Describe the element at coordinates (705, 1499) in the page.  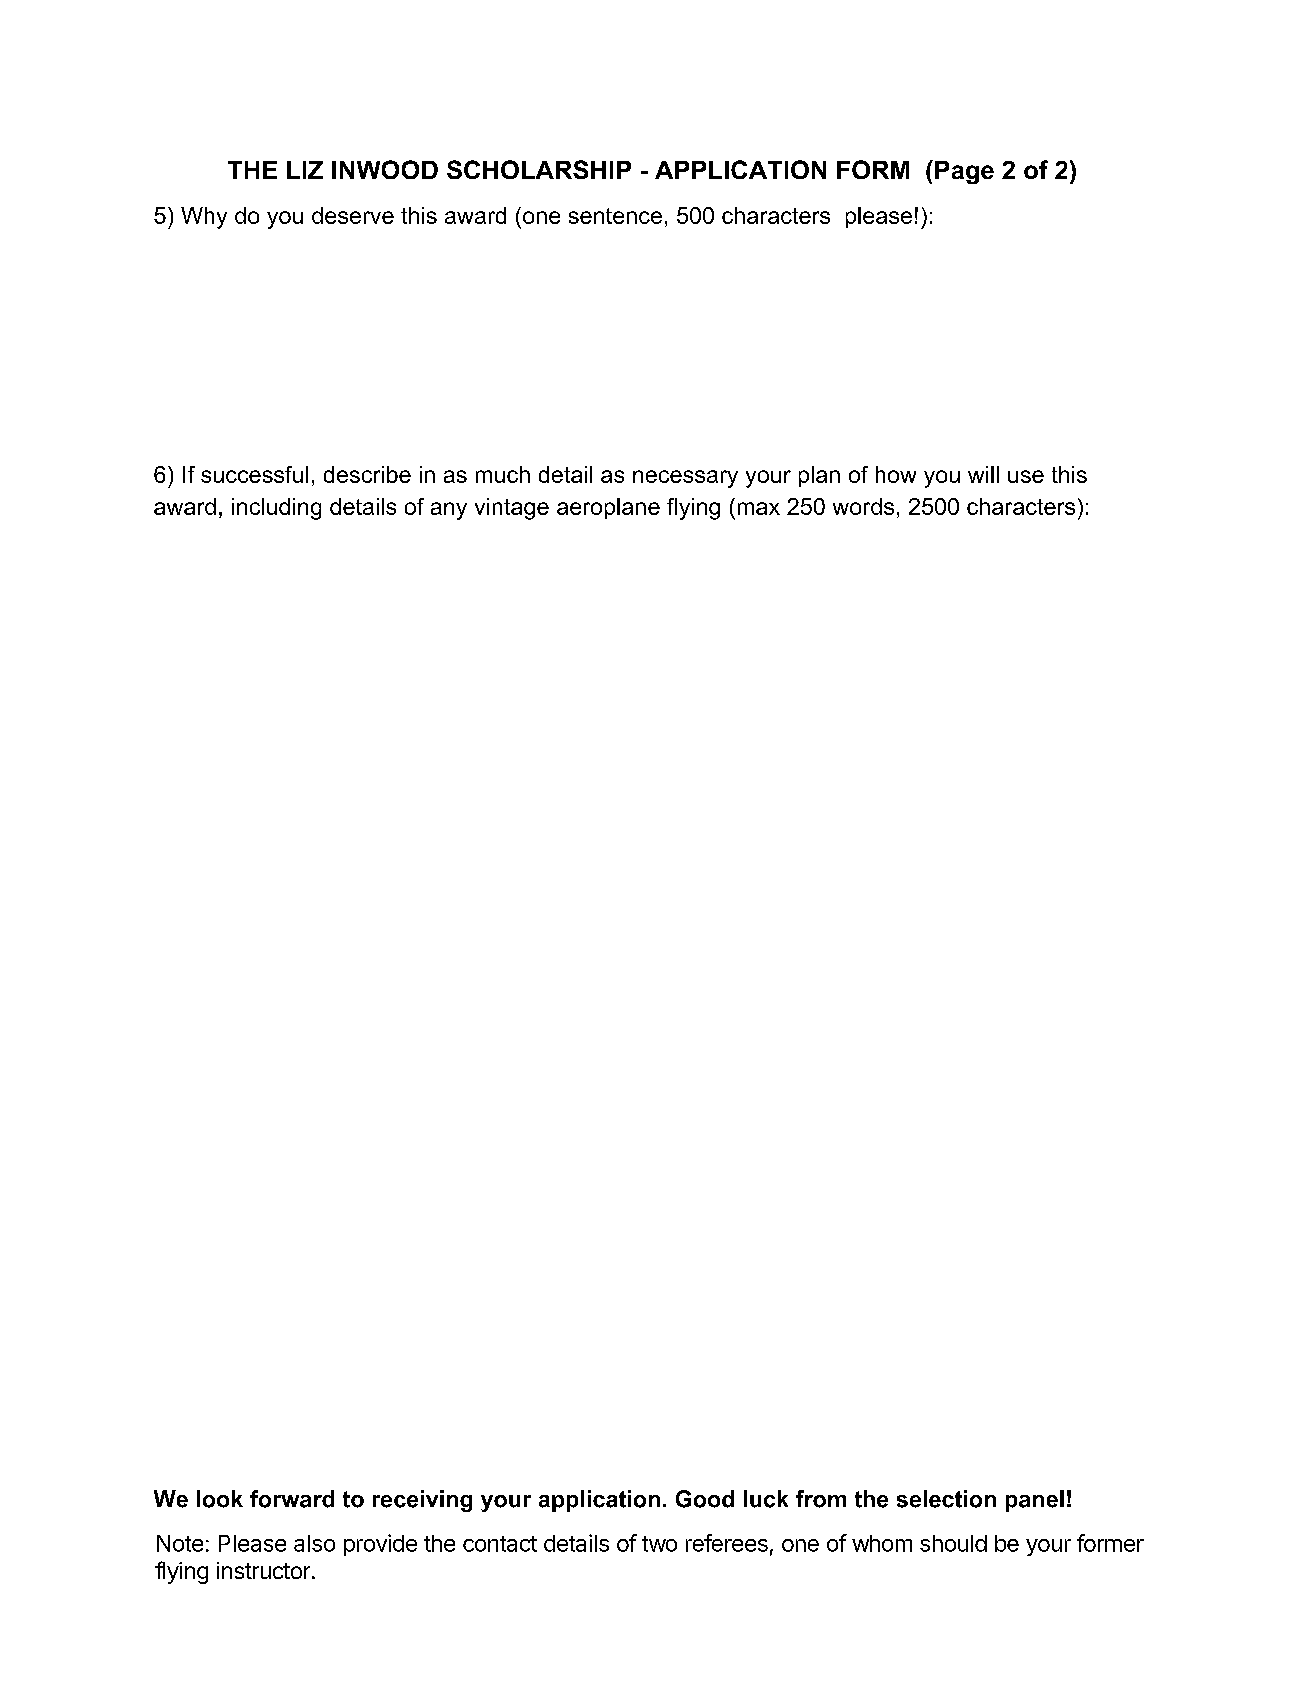
I see `Good` at that location.
